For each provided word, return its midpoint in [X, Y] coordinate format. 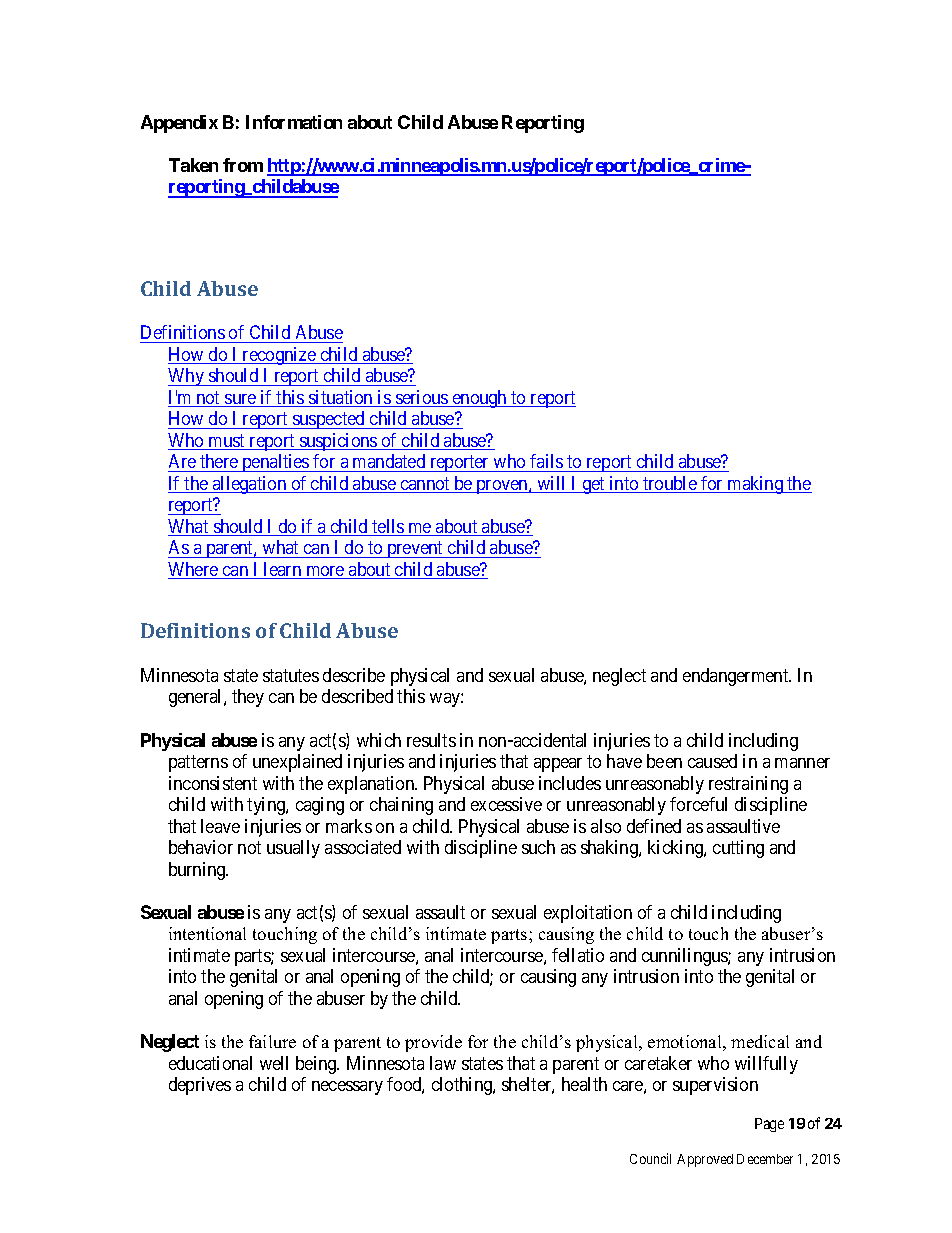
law [443, 1063]
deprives [200, 1086]
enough [480, 399]
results [431, 740]
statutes [291, 675]
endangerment [737, 677]
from [243, 165]
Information [294, 122]
